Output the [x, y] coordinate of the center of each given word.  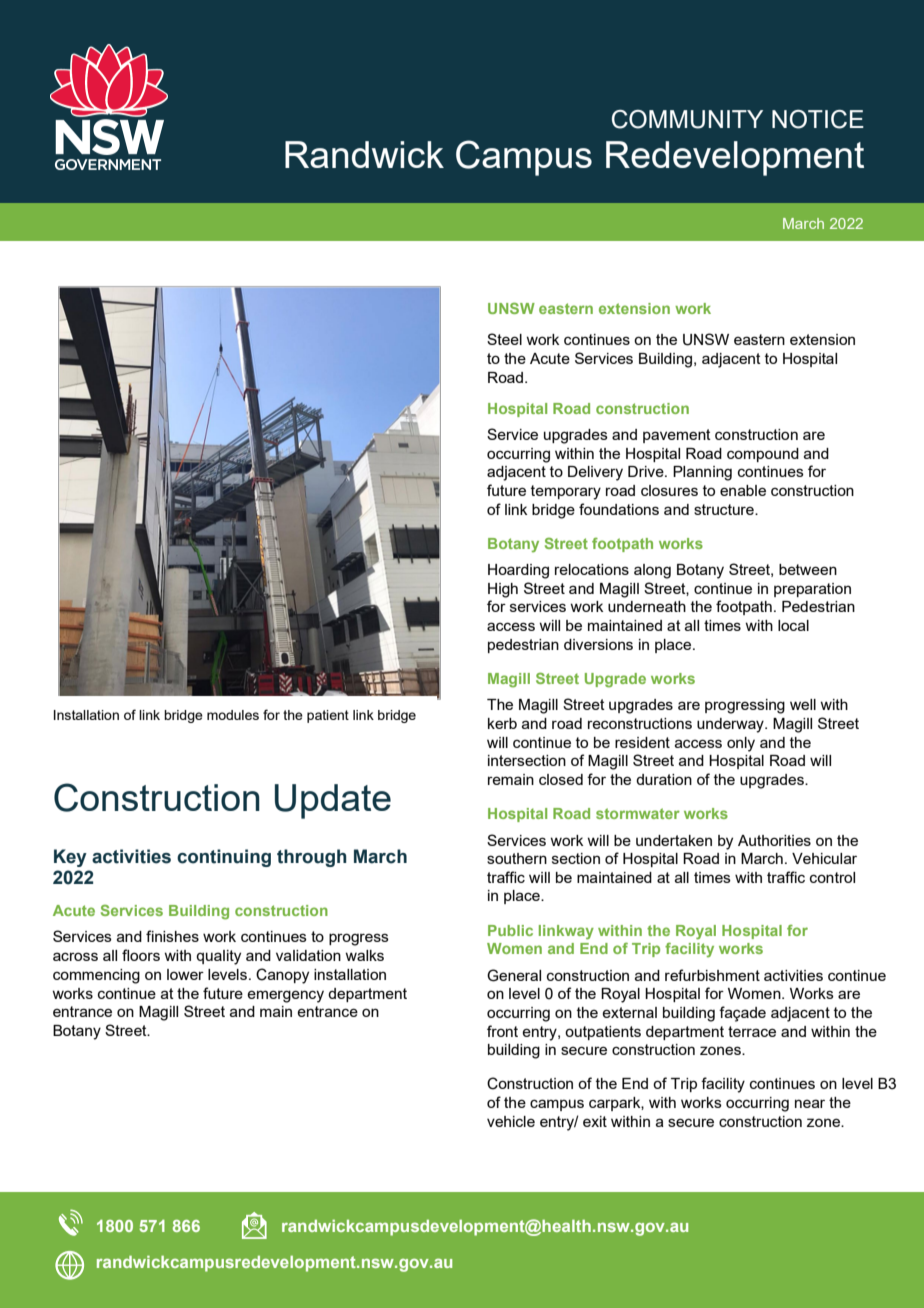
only [741, 744]
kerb [502, 723]
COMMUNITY [687, 119]
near [810, 1103]
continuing [224, 858]
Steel [504, 339]
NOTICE [818, 119]
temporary [566, 492]
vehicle [511, 1121]
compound [763, 455]
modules [233, 715]
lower [185, 974]
